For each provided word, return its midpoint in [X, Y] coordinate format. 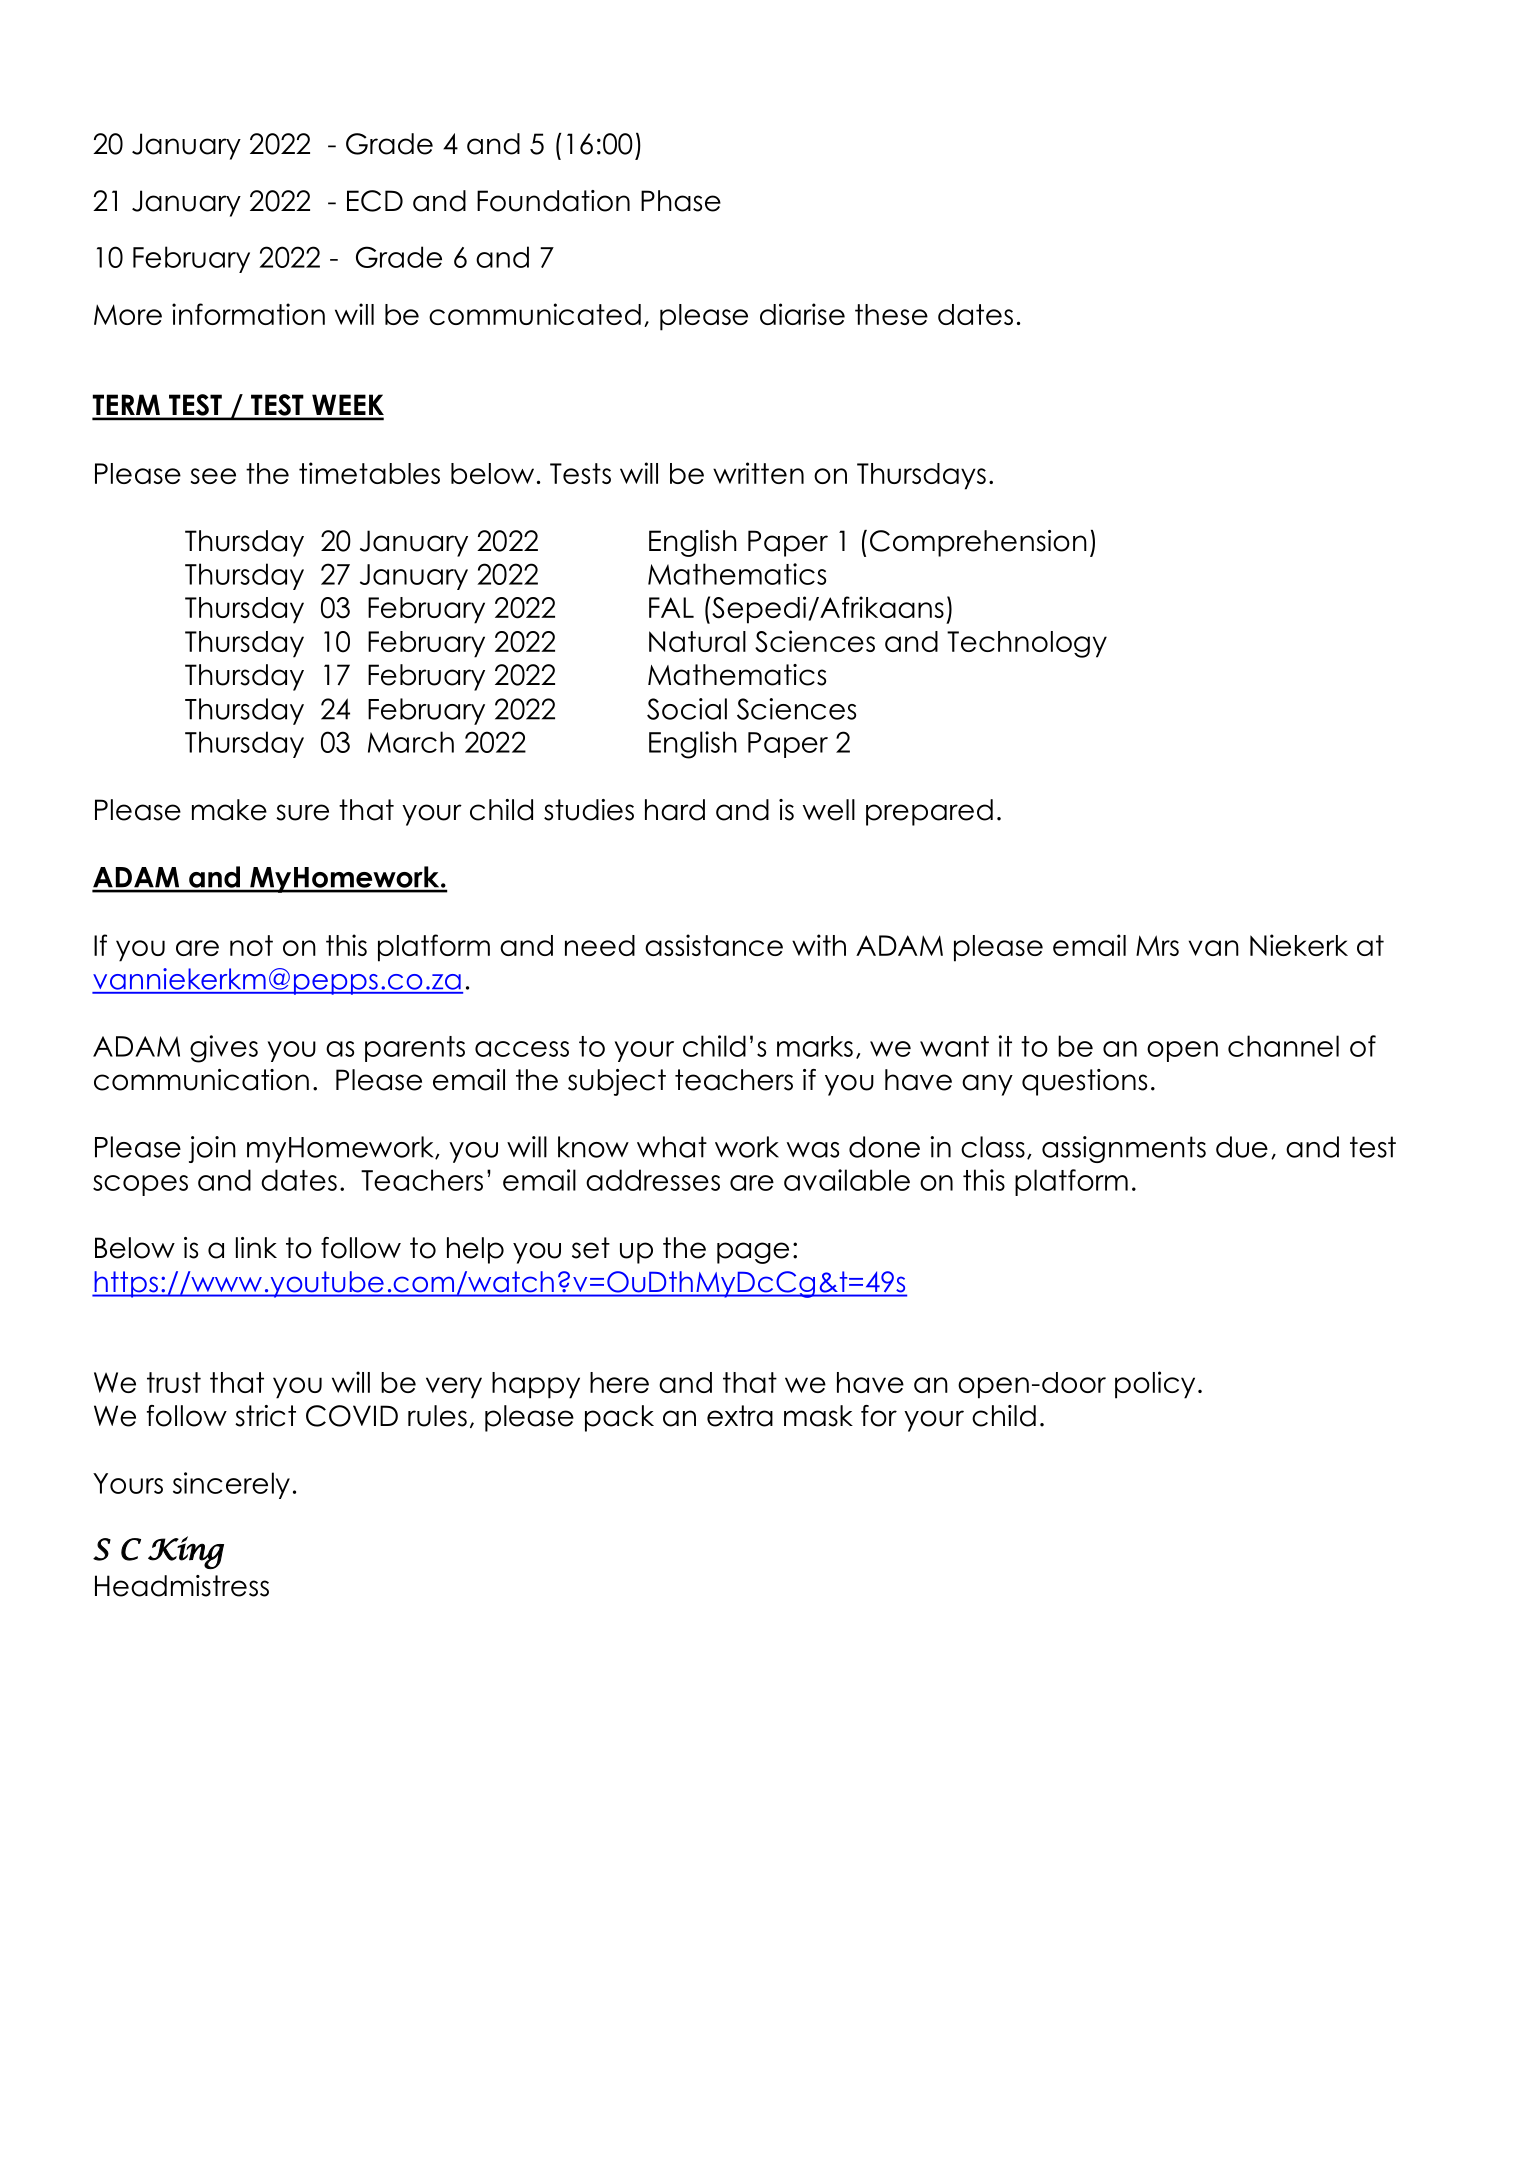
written [758, 473]
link [256, 1247]
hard [675, 810]
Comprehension [978, 543]
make [229, 810]
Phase [681, 201]
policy [1155, 1385]
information [248, 314]
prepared [929, 812]
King [186, 1552]
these [891, 314]
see [213, 476]
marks [815, 1046]
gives [224, 1049]
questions [1084, 1082]
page [753, 1253]
